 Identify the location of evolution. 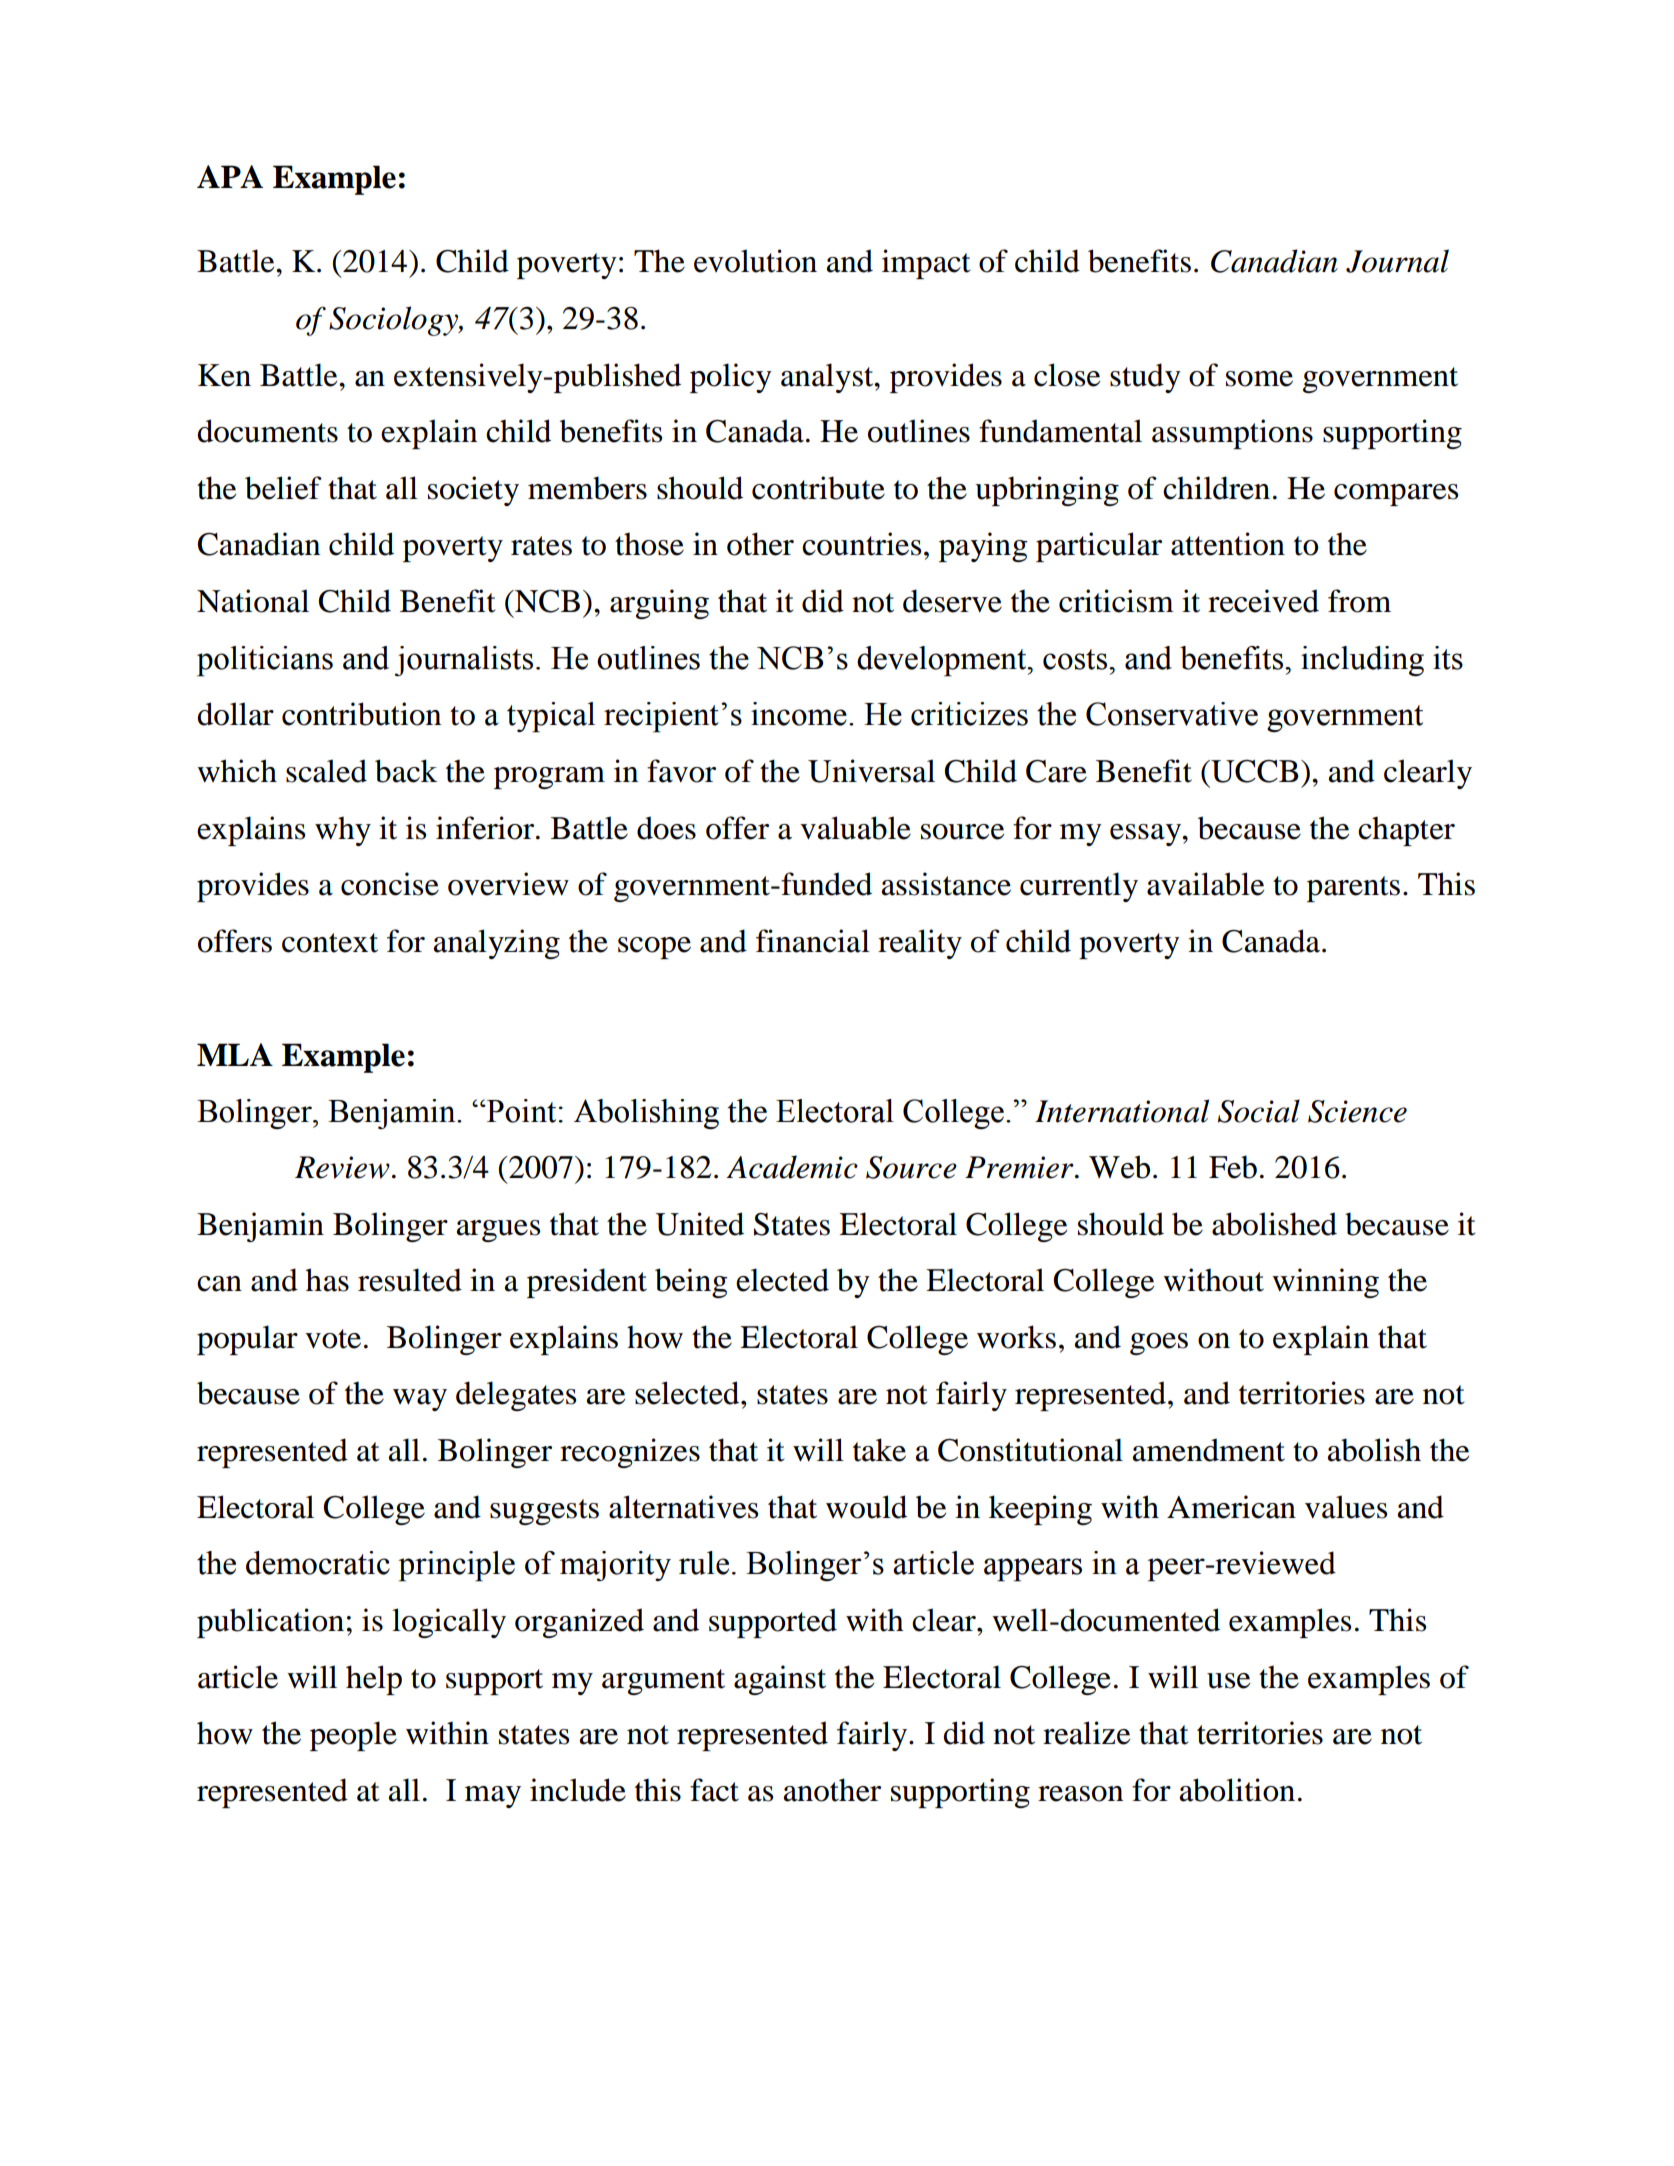
(755, 261).
